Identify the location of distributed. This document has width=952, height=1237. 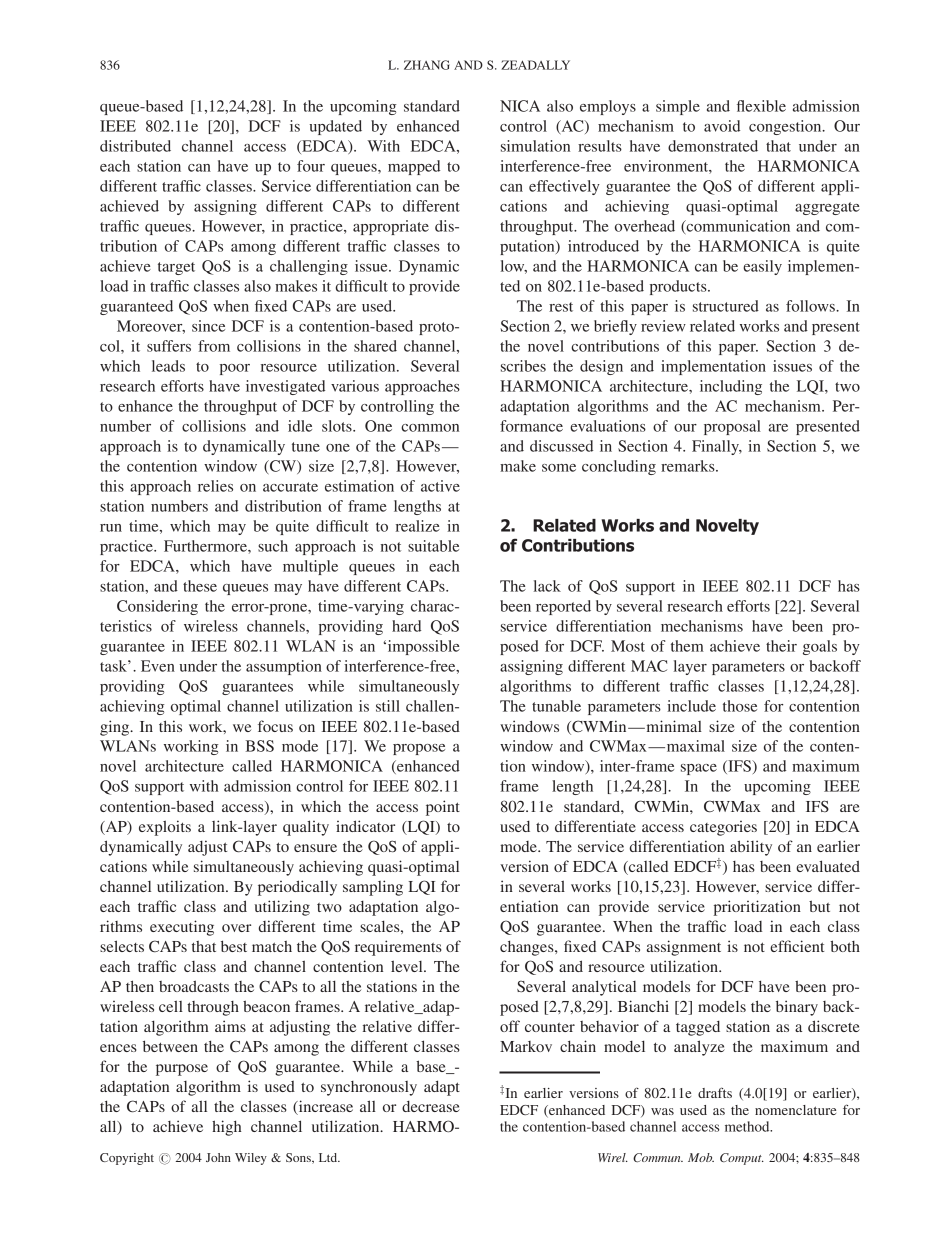
(135, 146).
